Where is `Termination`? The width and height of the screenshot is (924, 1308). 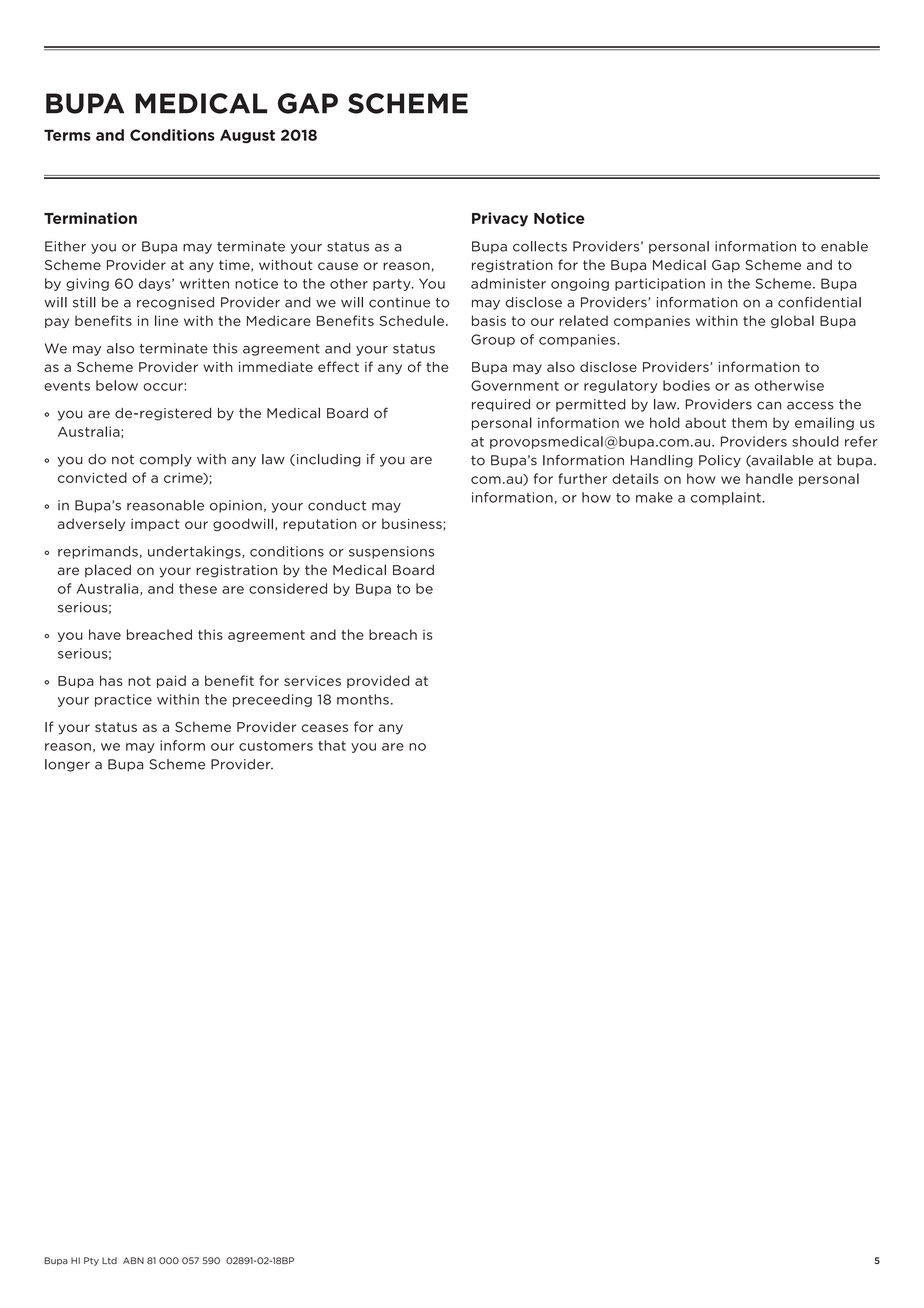 Termination is located at coordinates (90, 218).
